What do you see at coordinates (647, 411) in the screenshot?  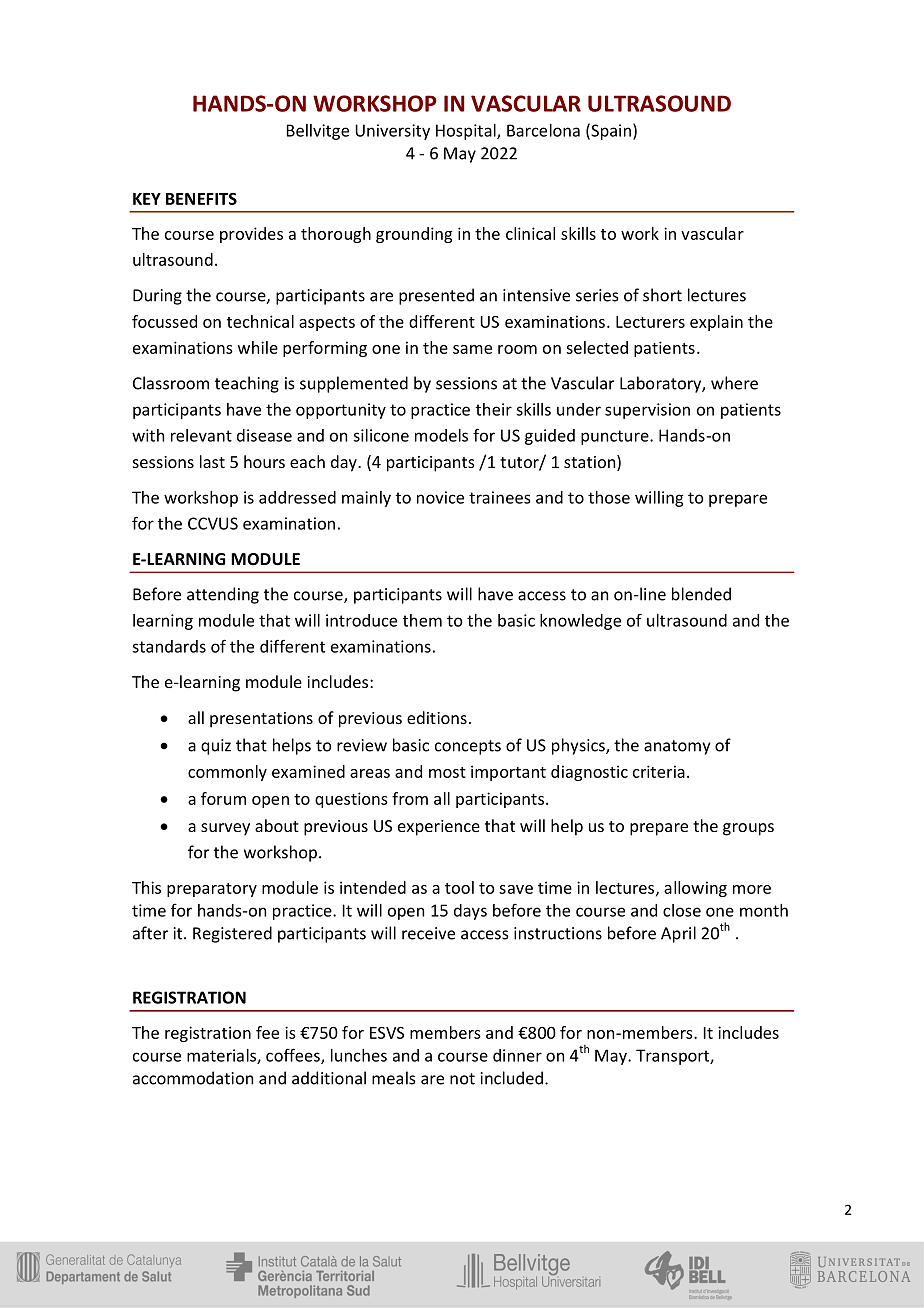 I see `supervision` at bounding box center [647, 411].
